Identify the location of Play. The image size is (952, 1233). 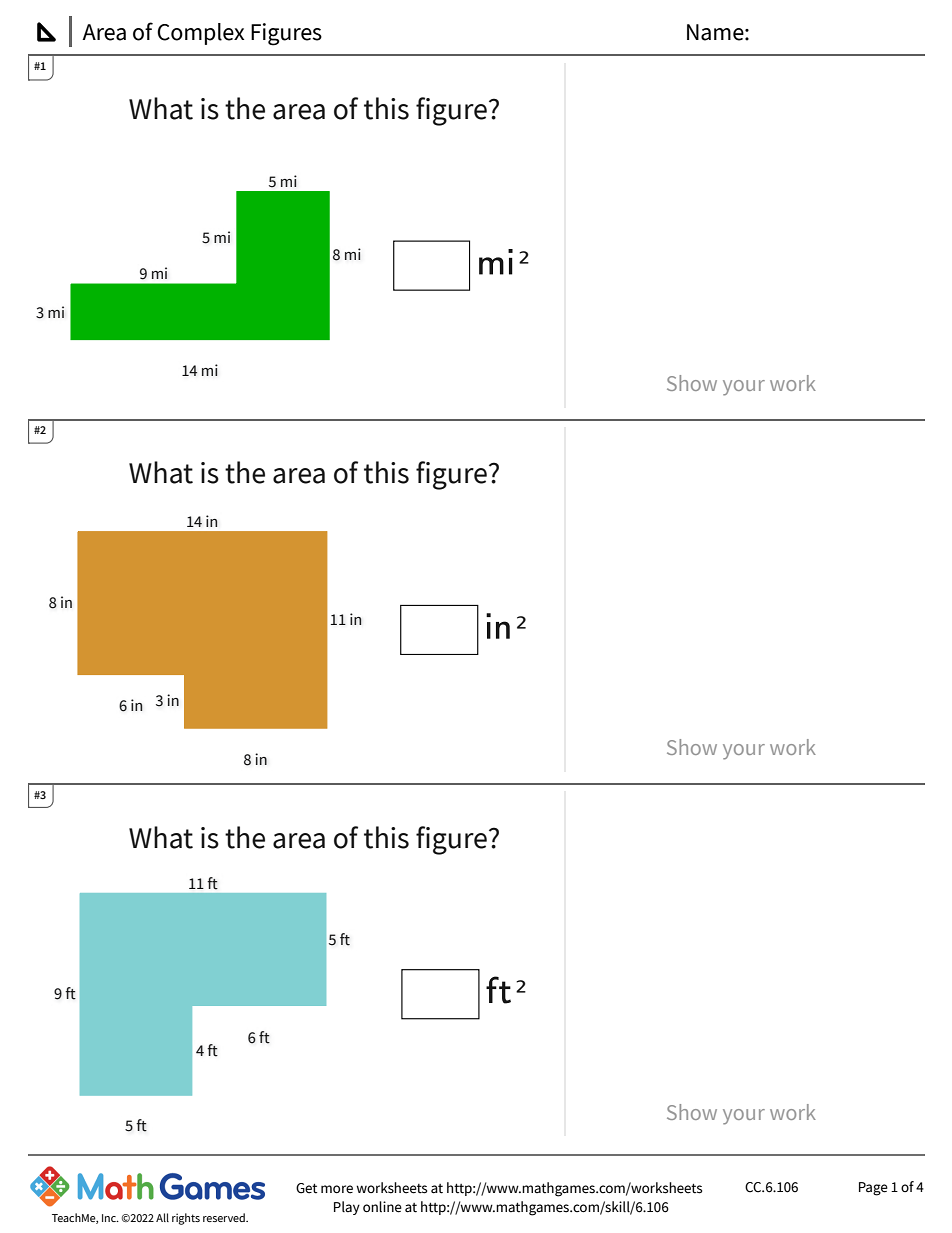
(347, 1208).
